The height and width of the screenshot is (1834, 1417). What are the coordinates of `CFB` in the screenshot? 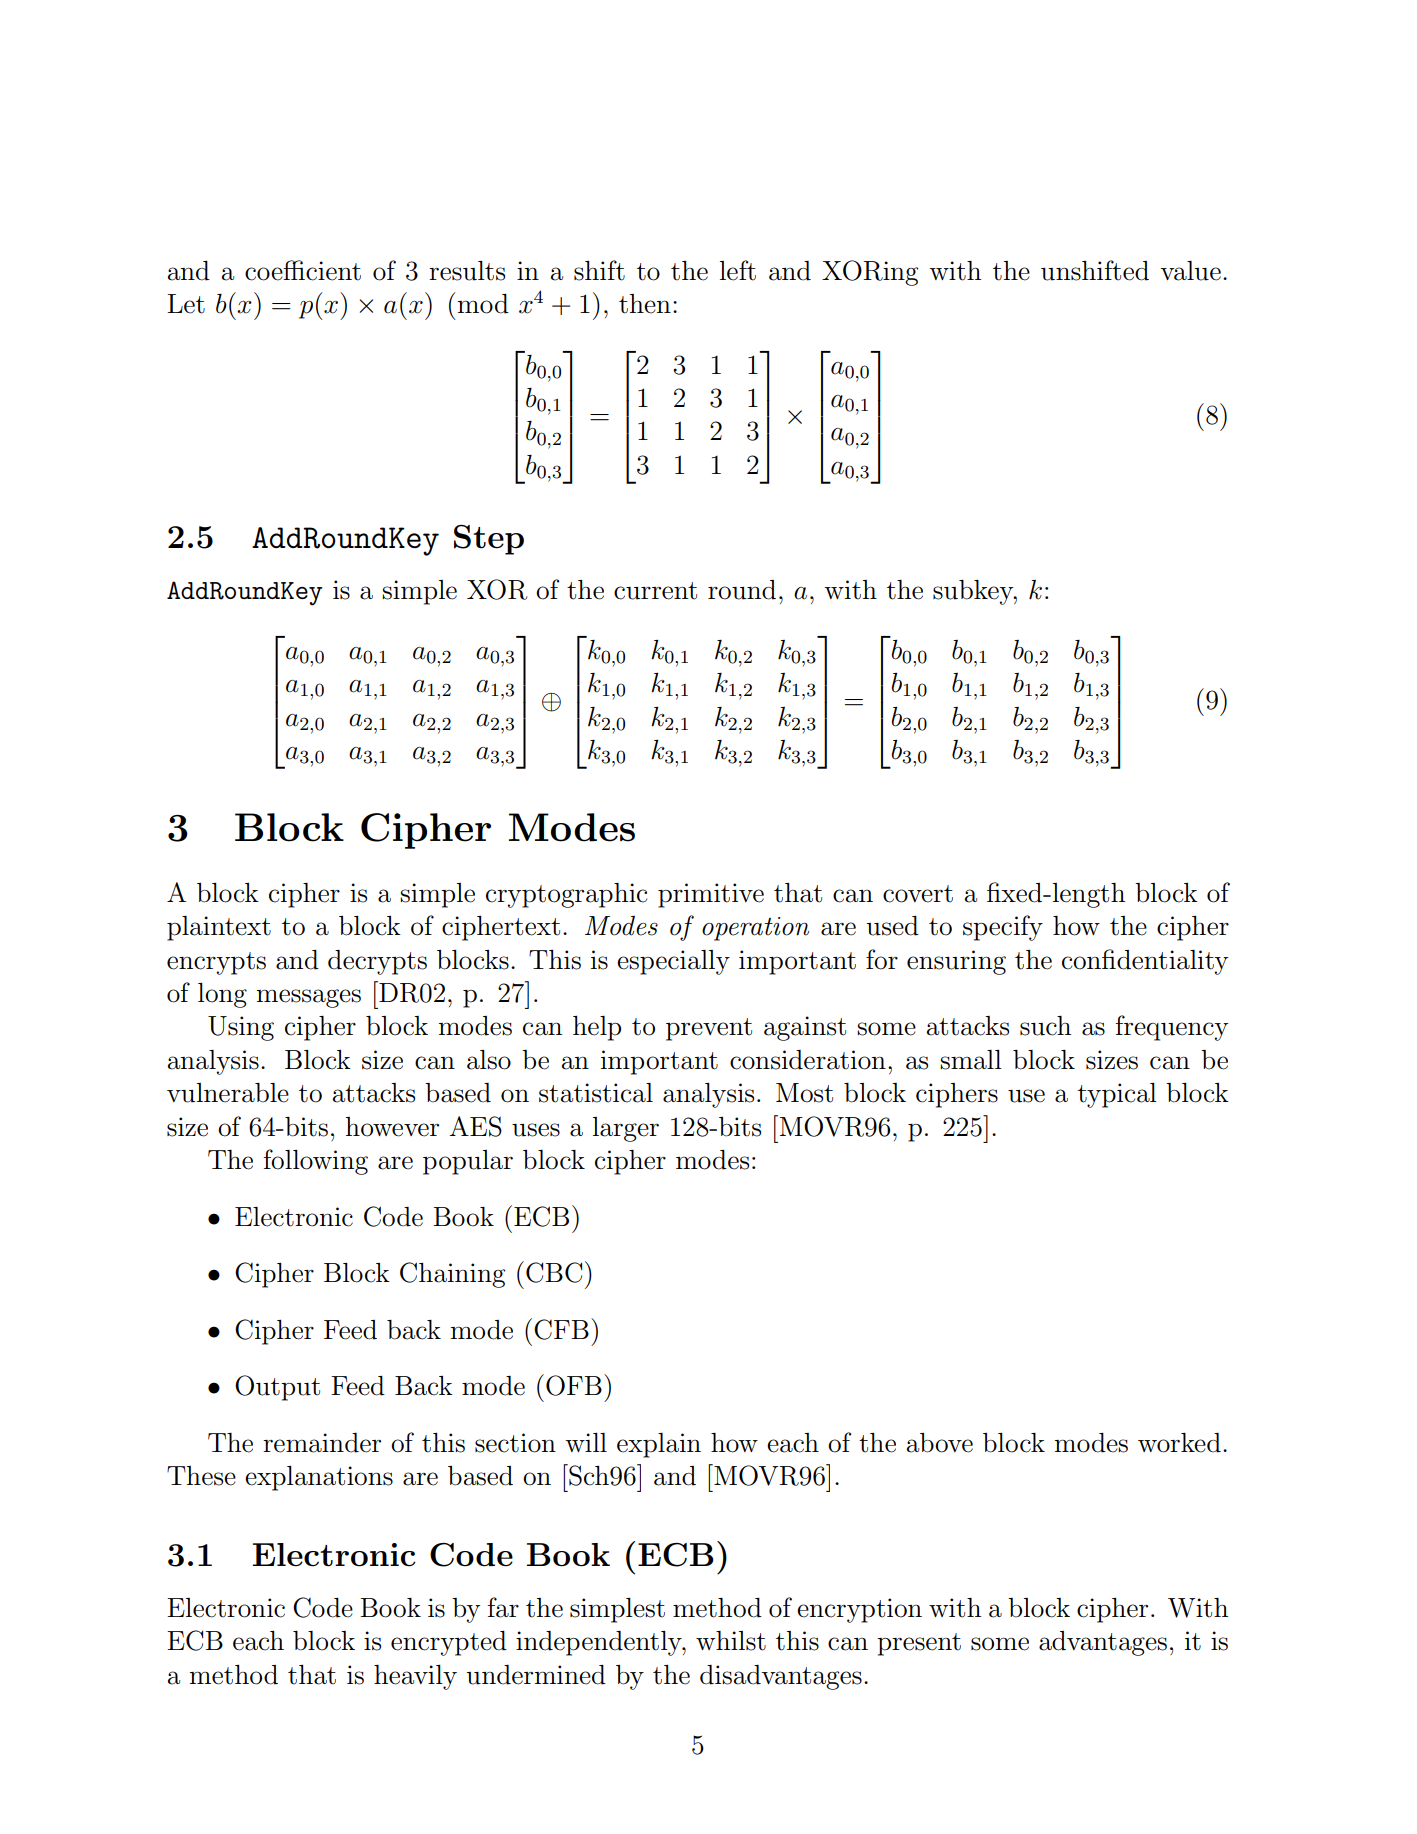 It's located at (561, 1329).
